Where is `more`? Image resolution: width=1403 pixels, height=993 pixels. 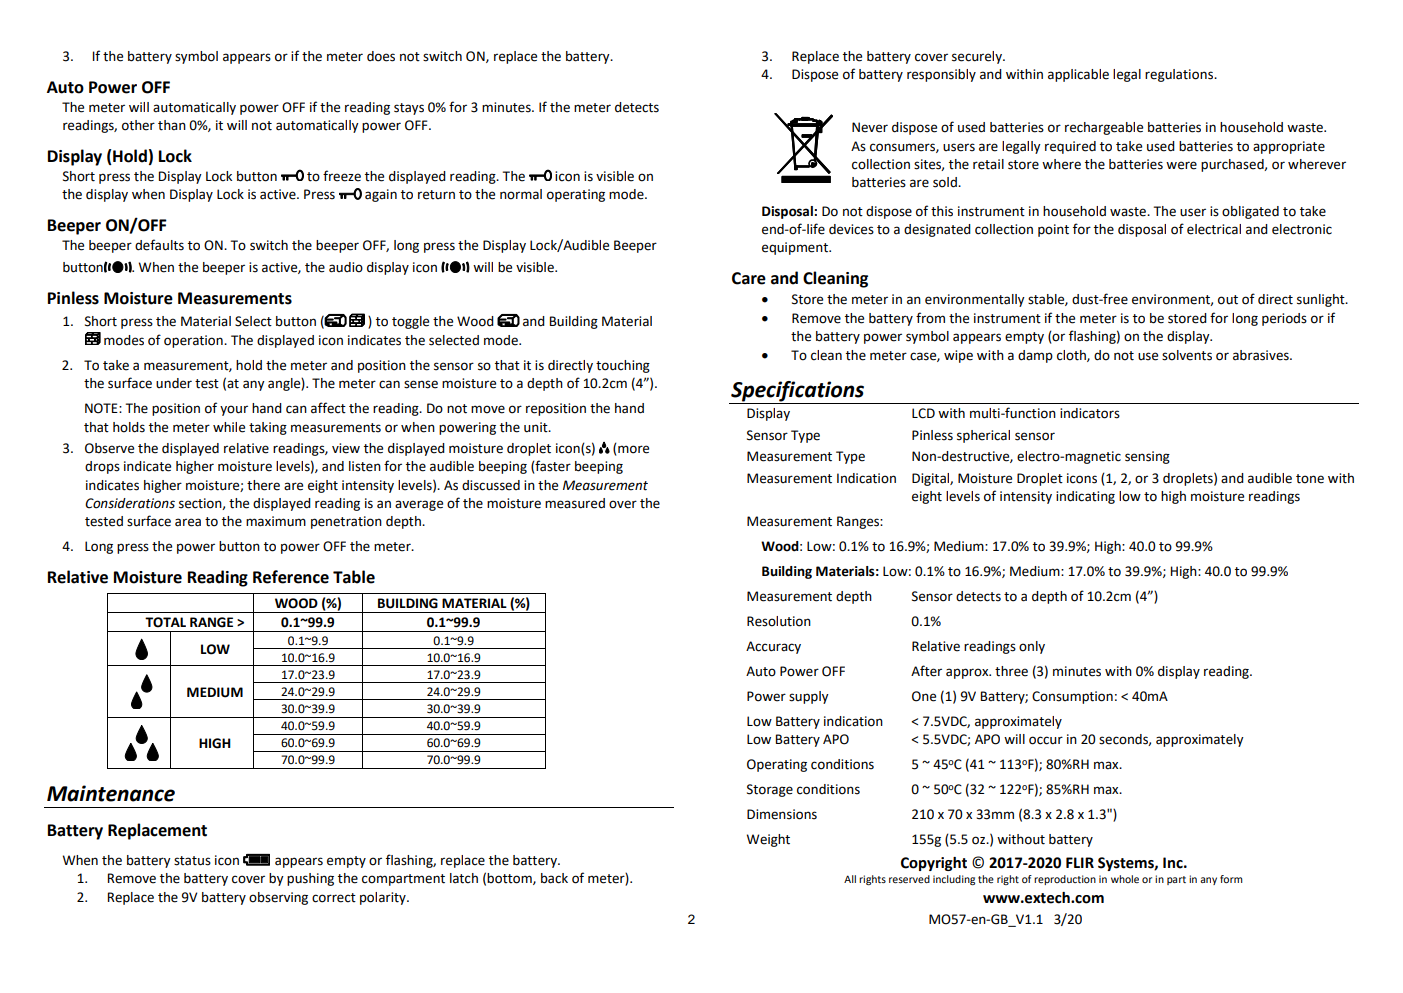 more is located at coordinates (633, 449).
